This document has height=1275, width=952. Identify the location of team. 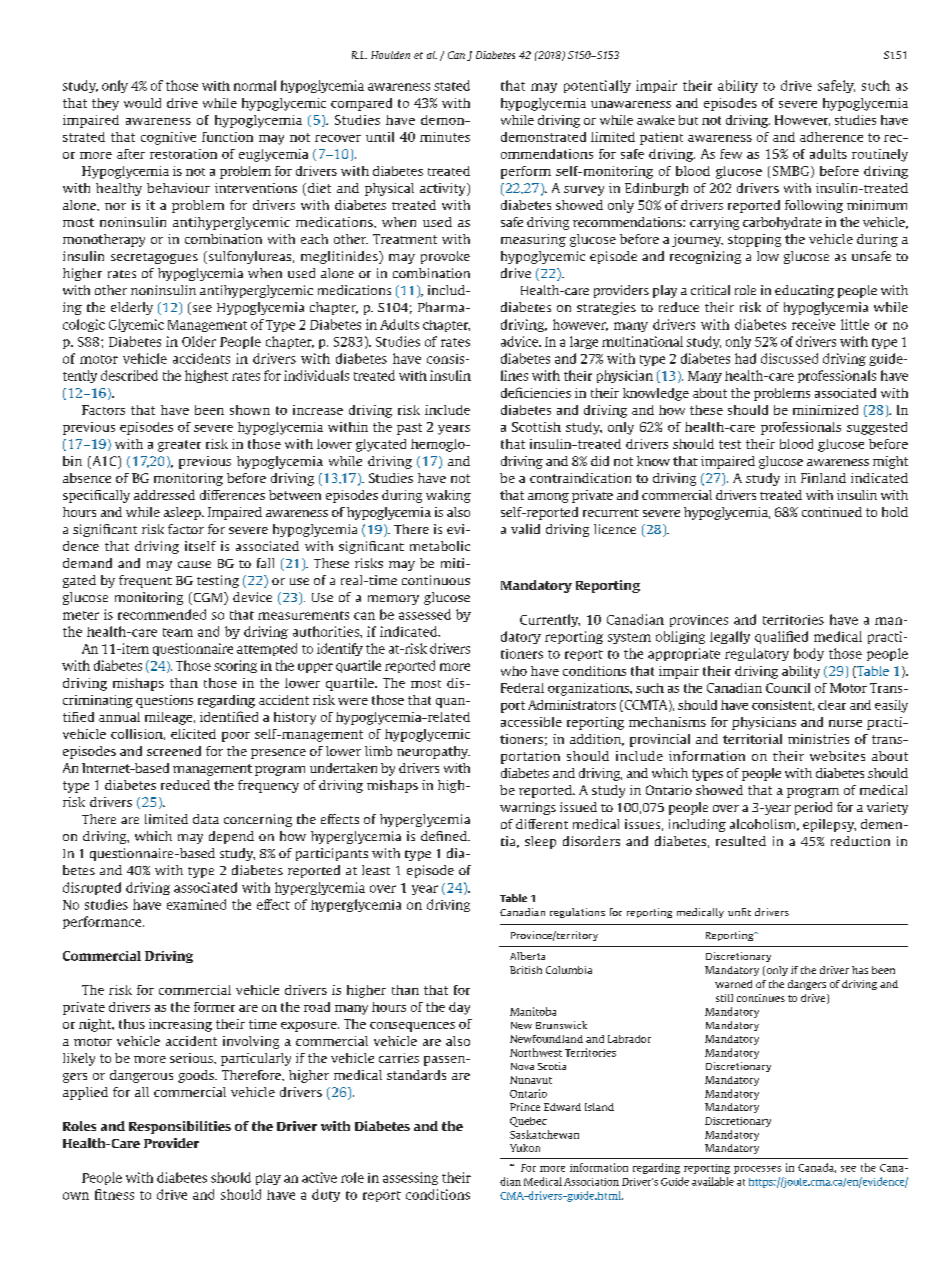
(178, 632).
